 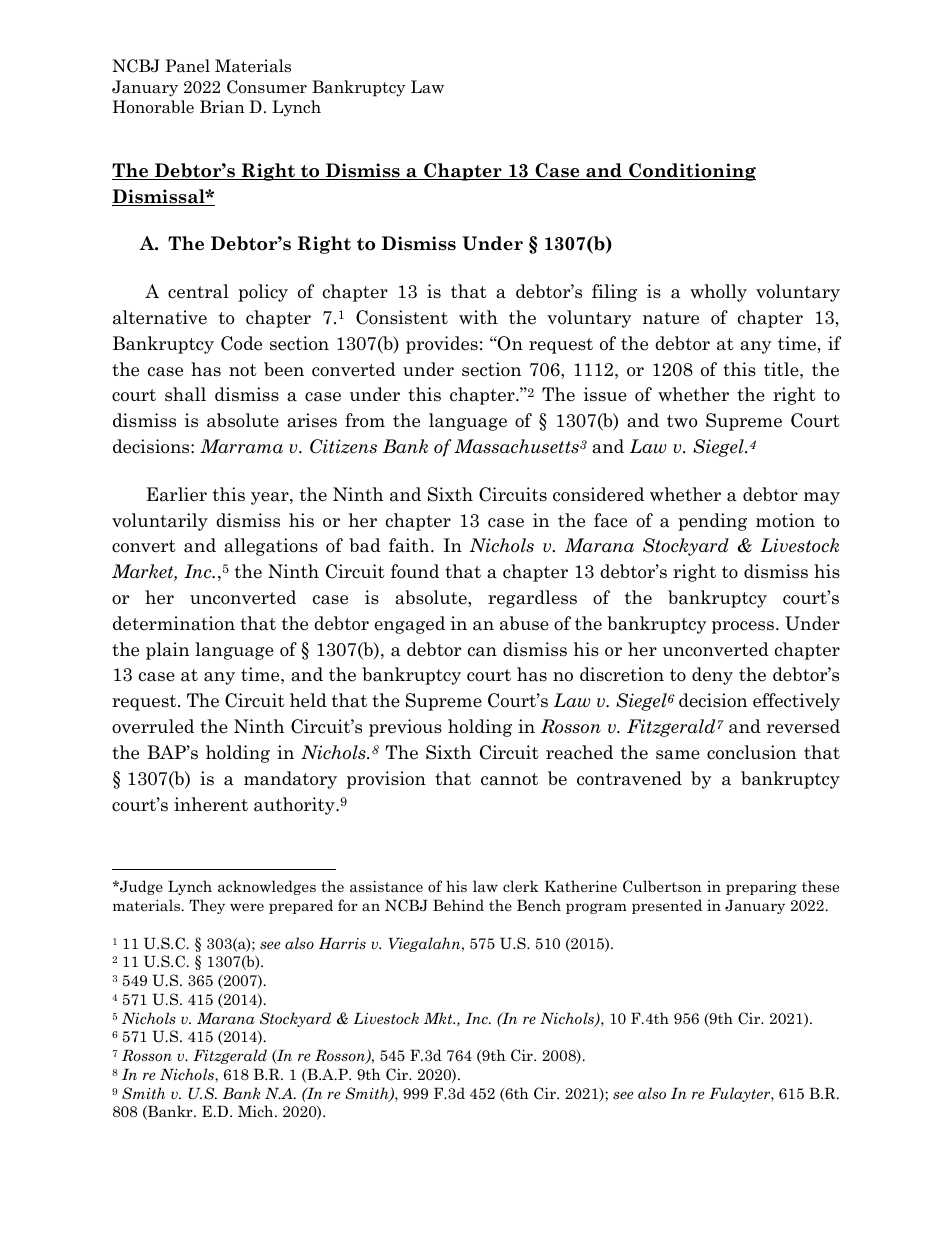 I want to click on wholly, so click(x=718, y=293).
